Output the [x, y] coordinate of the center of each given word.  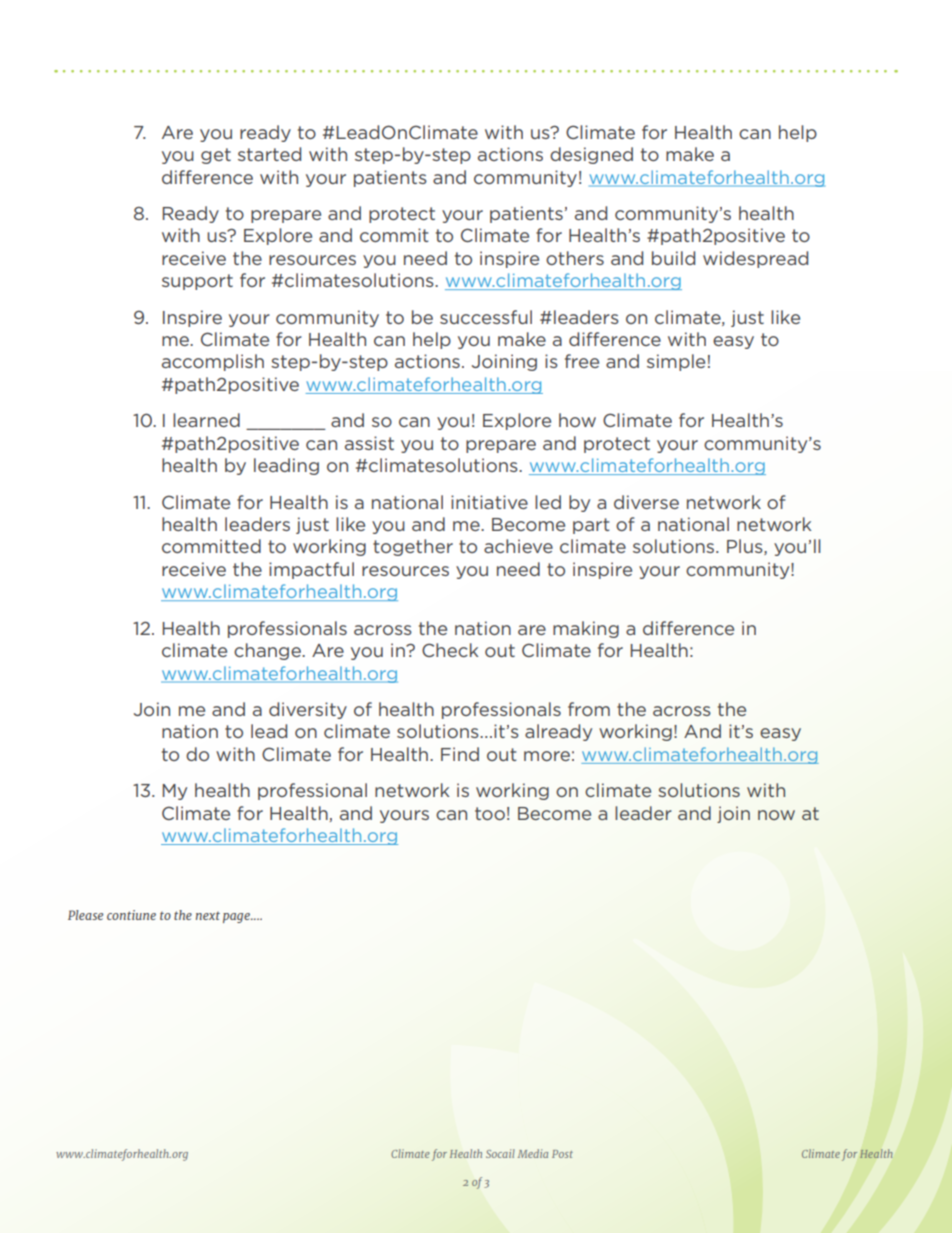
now [776, 815]
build [673, 258]
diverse [646, 502]
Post [562, 1154]
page [237, 918]
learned [206, 420]
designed [591, 155]
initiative [489, 502]
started [269, 154]
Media [533, 1153]
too [490, 813]
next [208, 916]
